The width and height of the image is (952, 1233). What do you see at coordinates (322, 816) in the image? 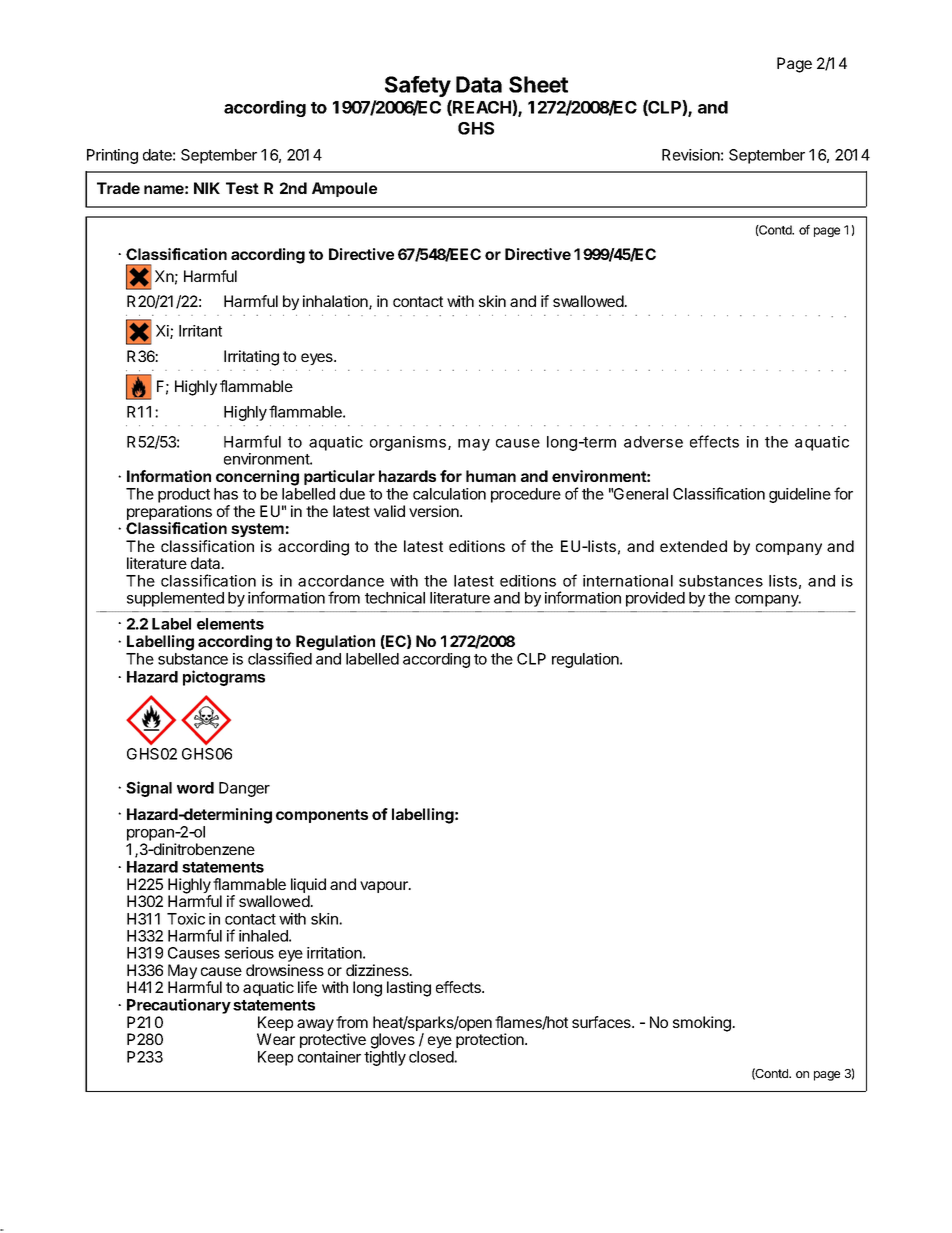
I see `components` at bounding box center [322, 816].
